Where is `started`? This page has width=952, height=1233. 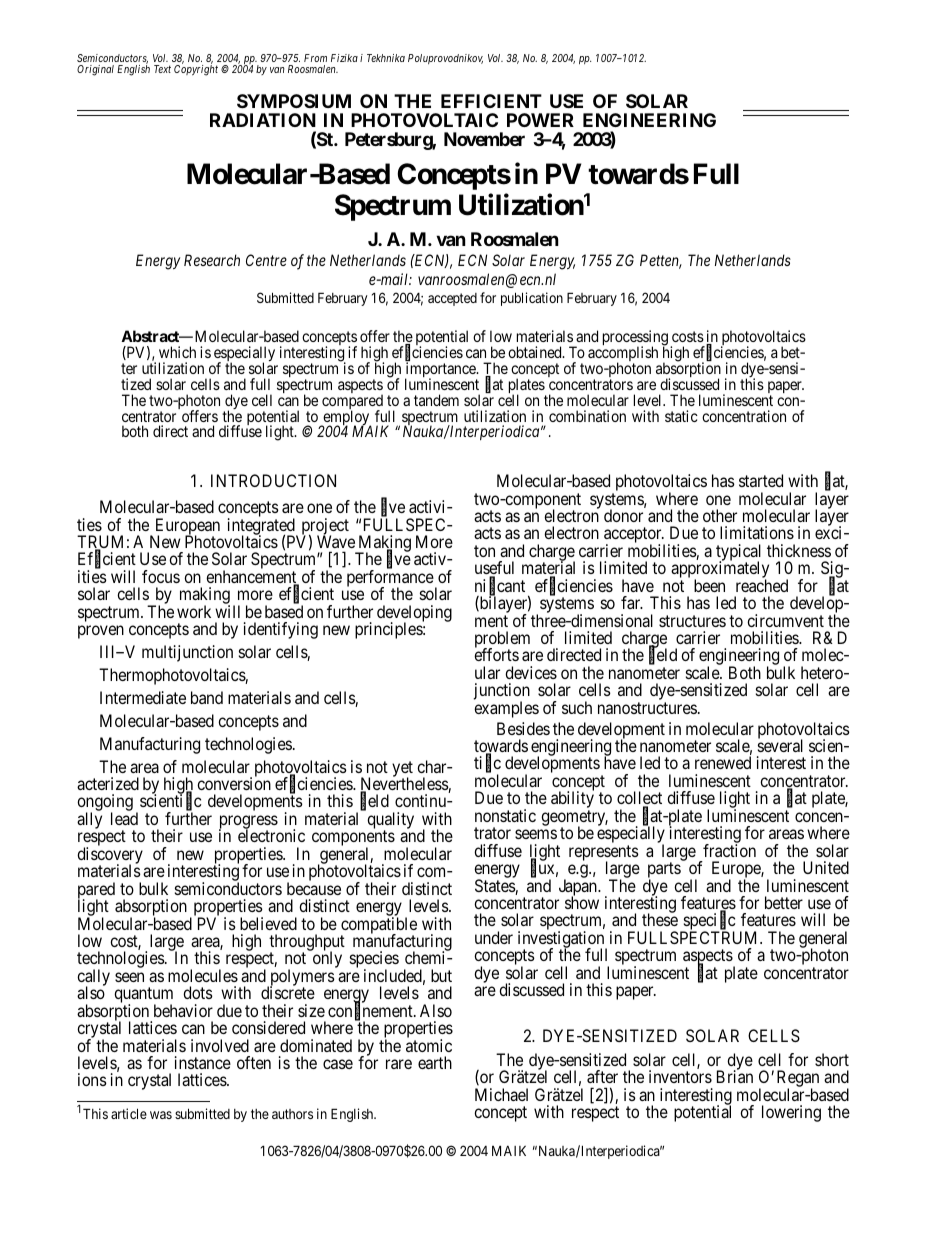
started is located at coordinates (761, 480).
